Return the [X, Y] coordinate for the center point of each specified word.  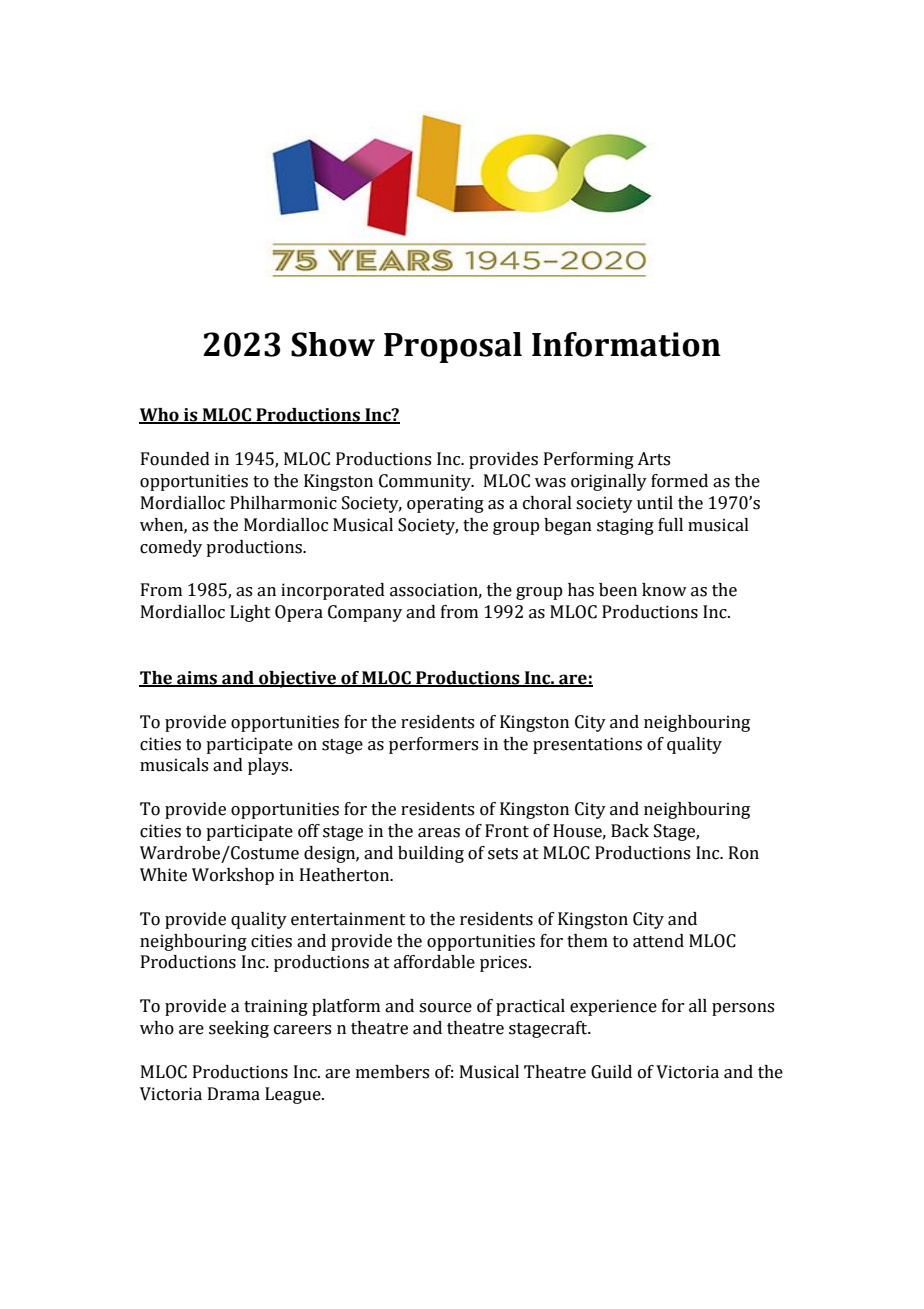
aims [197, 679]
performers [433, 745]
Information [626, 344]
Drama [234, 1094]
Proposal [453, 347]
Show [333, 344]
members [392, 1072]
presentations [587, 745]
